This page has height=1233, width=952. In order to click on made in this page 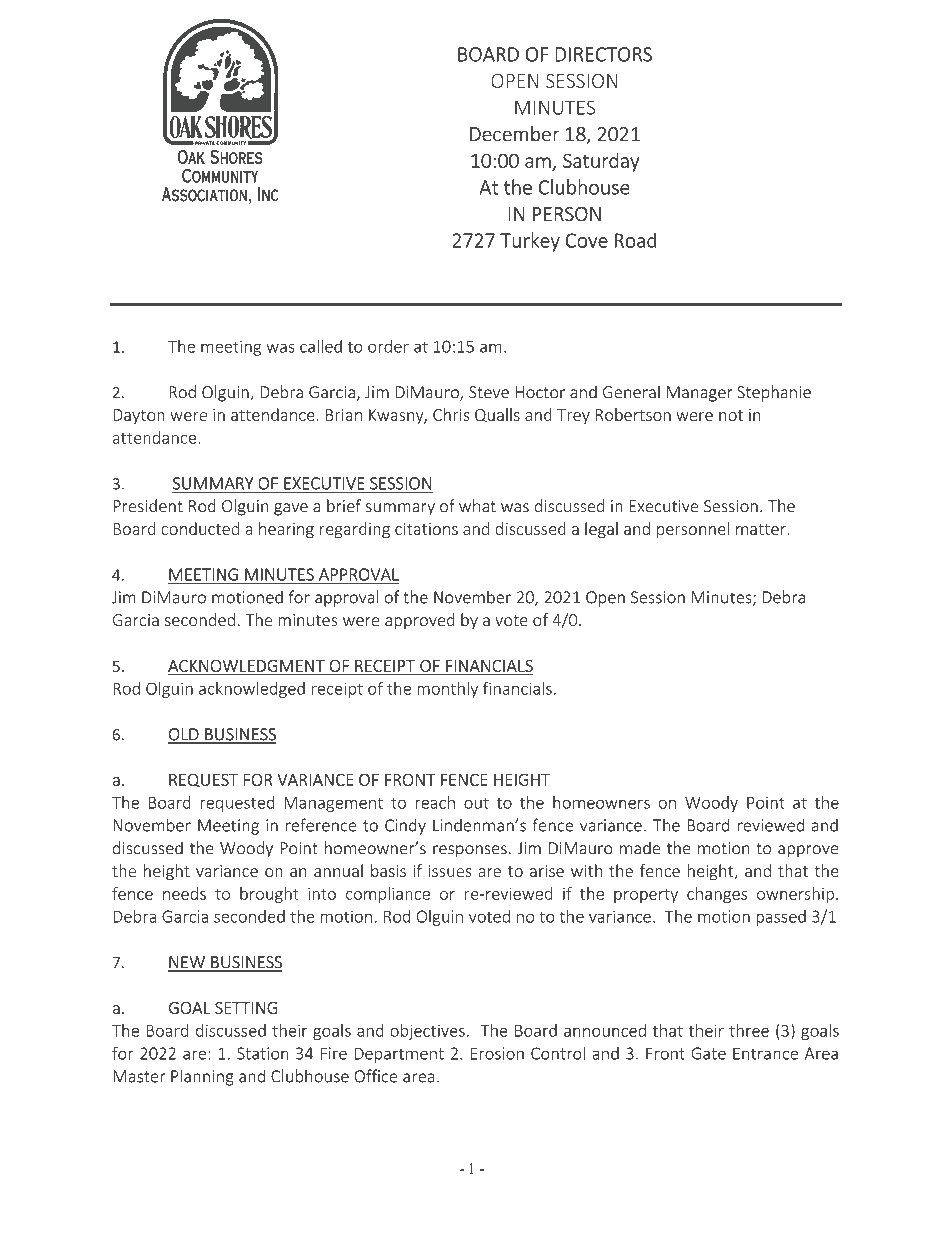, I will do `click(640, 848)`.
